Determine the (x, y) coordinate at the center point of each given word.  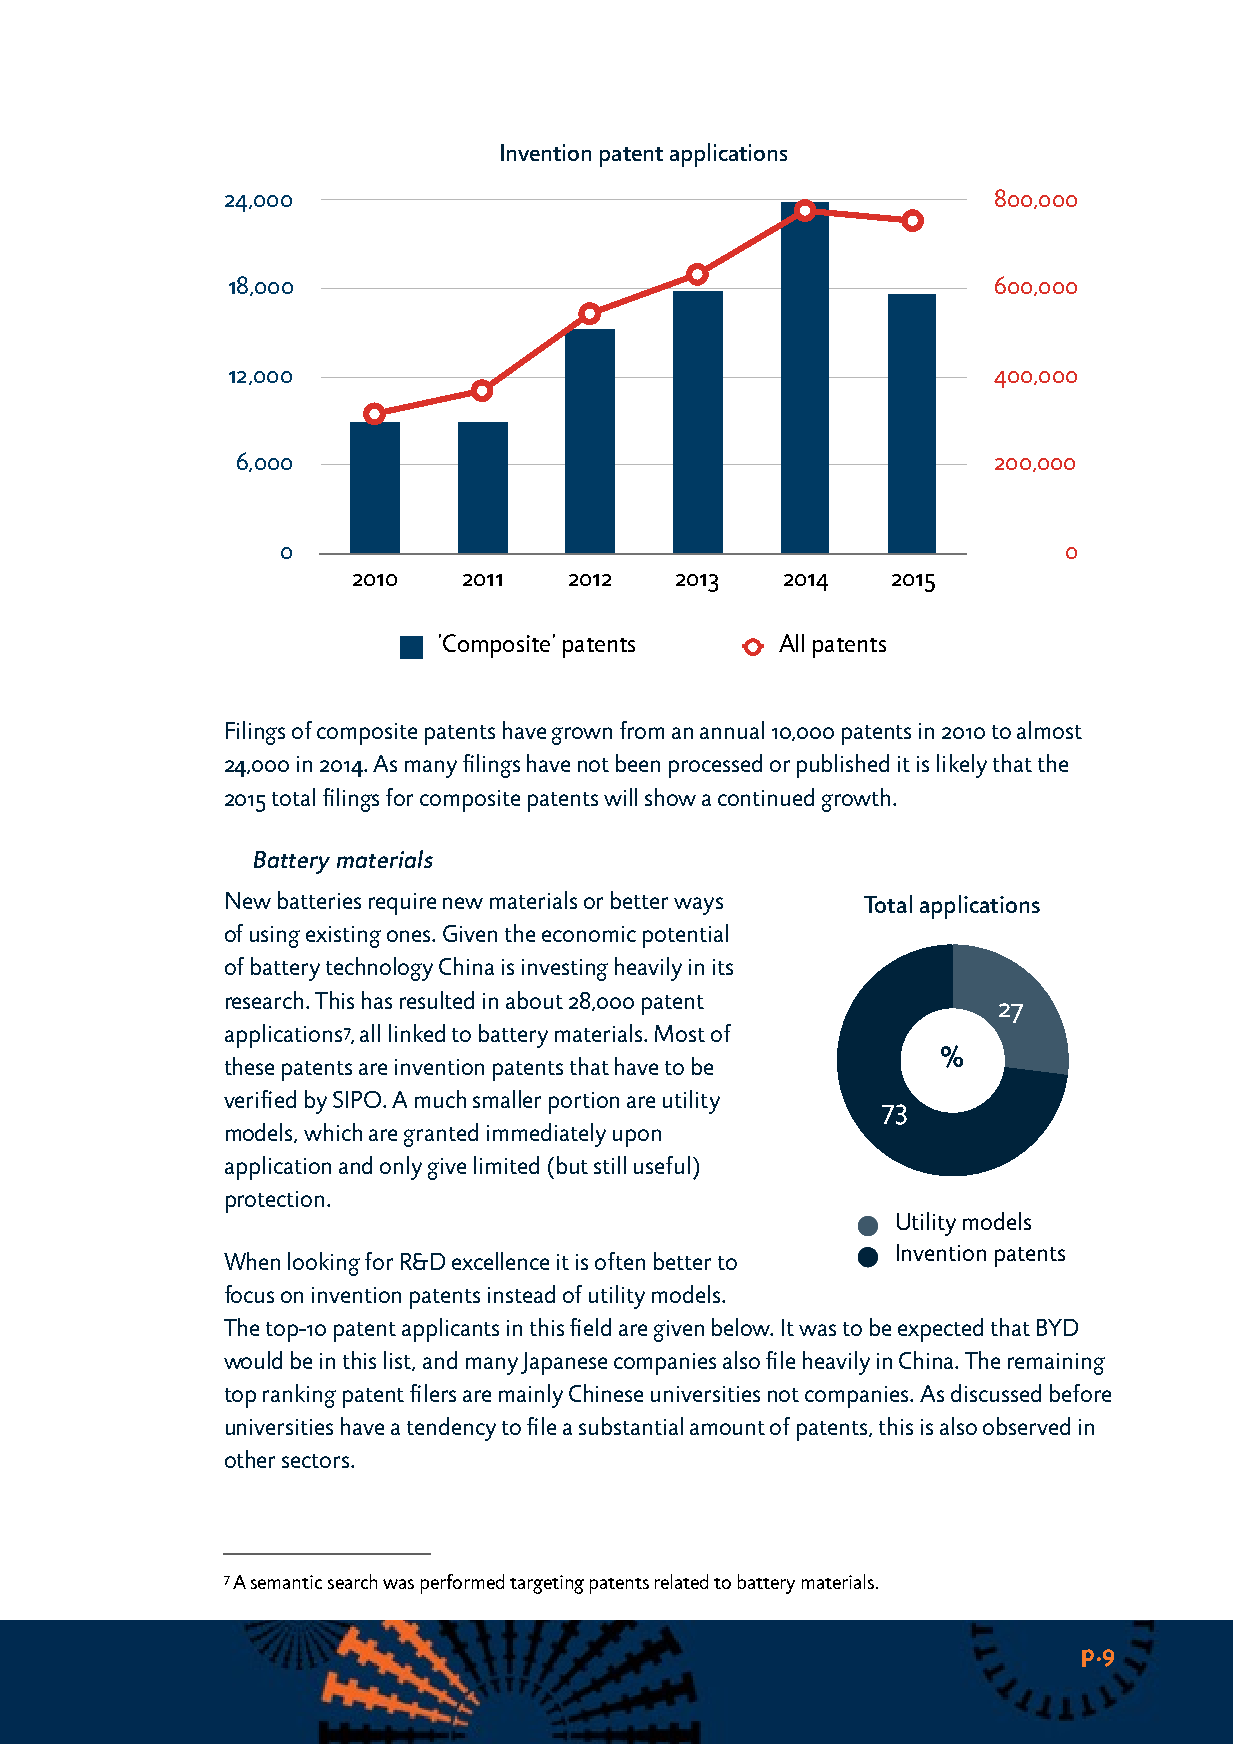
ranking (299, 1396)
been (638, 763)
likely (962, 766)
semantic (286, 1582)
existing (343, 937)
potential (685, 936)
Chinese (606, 1393)
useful (662, 1165)
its (723, 967)
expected (940, 1330)
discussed (996, 1393)
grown (582, 736)
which (333, 1132)
